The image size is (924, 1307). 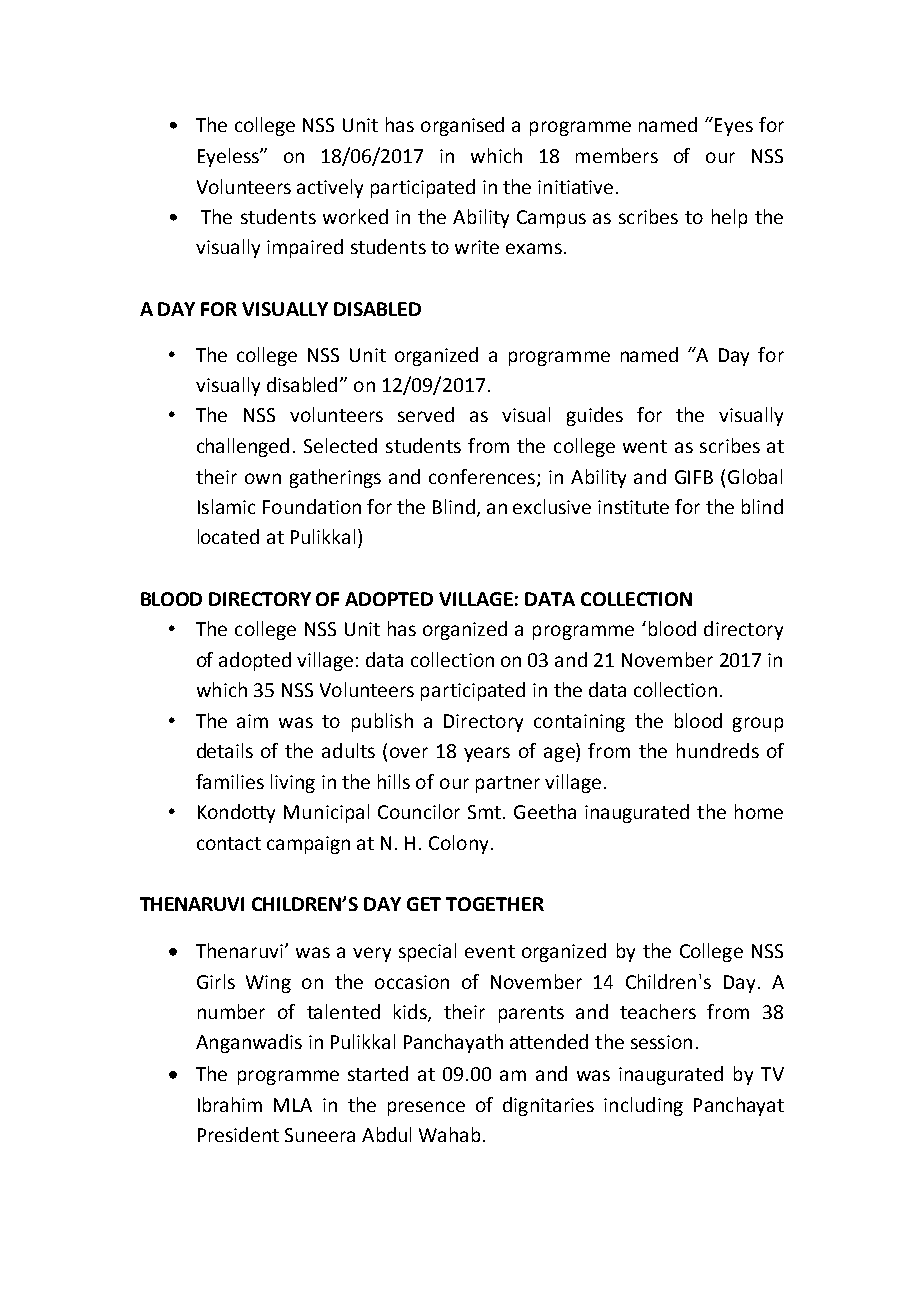 What do you see at coordinates (548, 1106) in the screenshot?
I see `dignitaries` at bounding box center [548, 1106].
